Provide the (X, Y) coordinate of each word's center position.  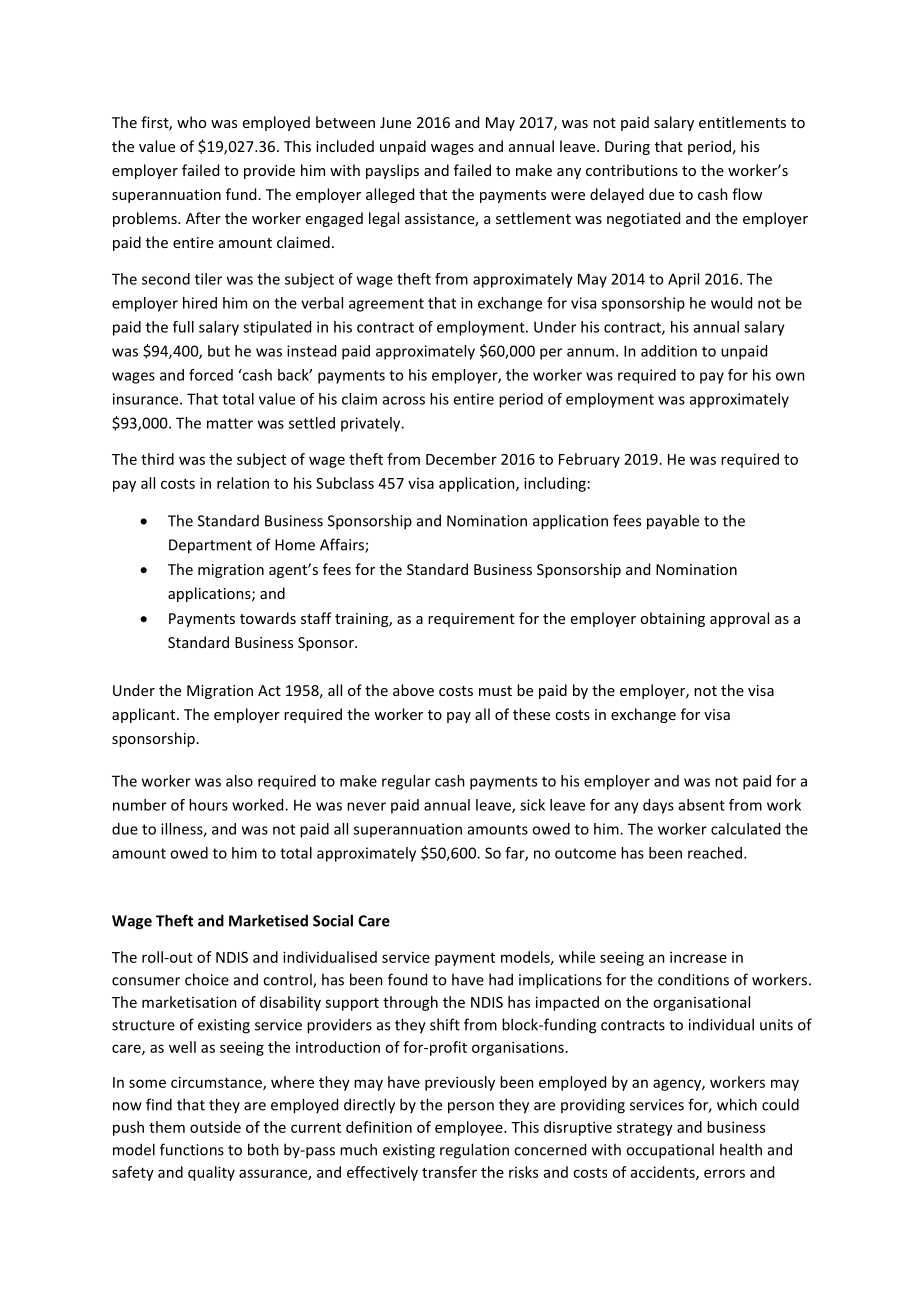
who (191, 122)
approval (739, 619)
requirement (471, 620)
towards (268, 618)
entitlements (742, 122)
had (501, 979)
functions (192, 1149)
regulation (474, 1151)
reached (715, 853)
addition (669, 351)
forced (211, 375)
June (395, 122)
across (404, 400)
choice (207, 979)
